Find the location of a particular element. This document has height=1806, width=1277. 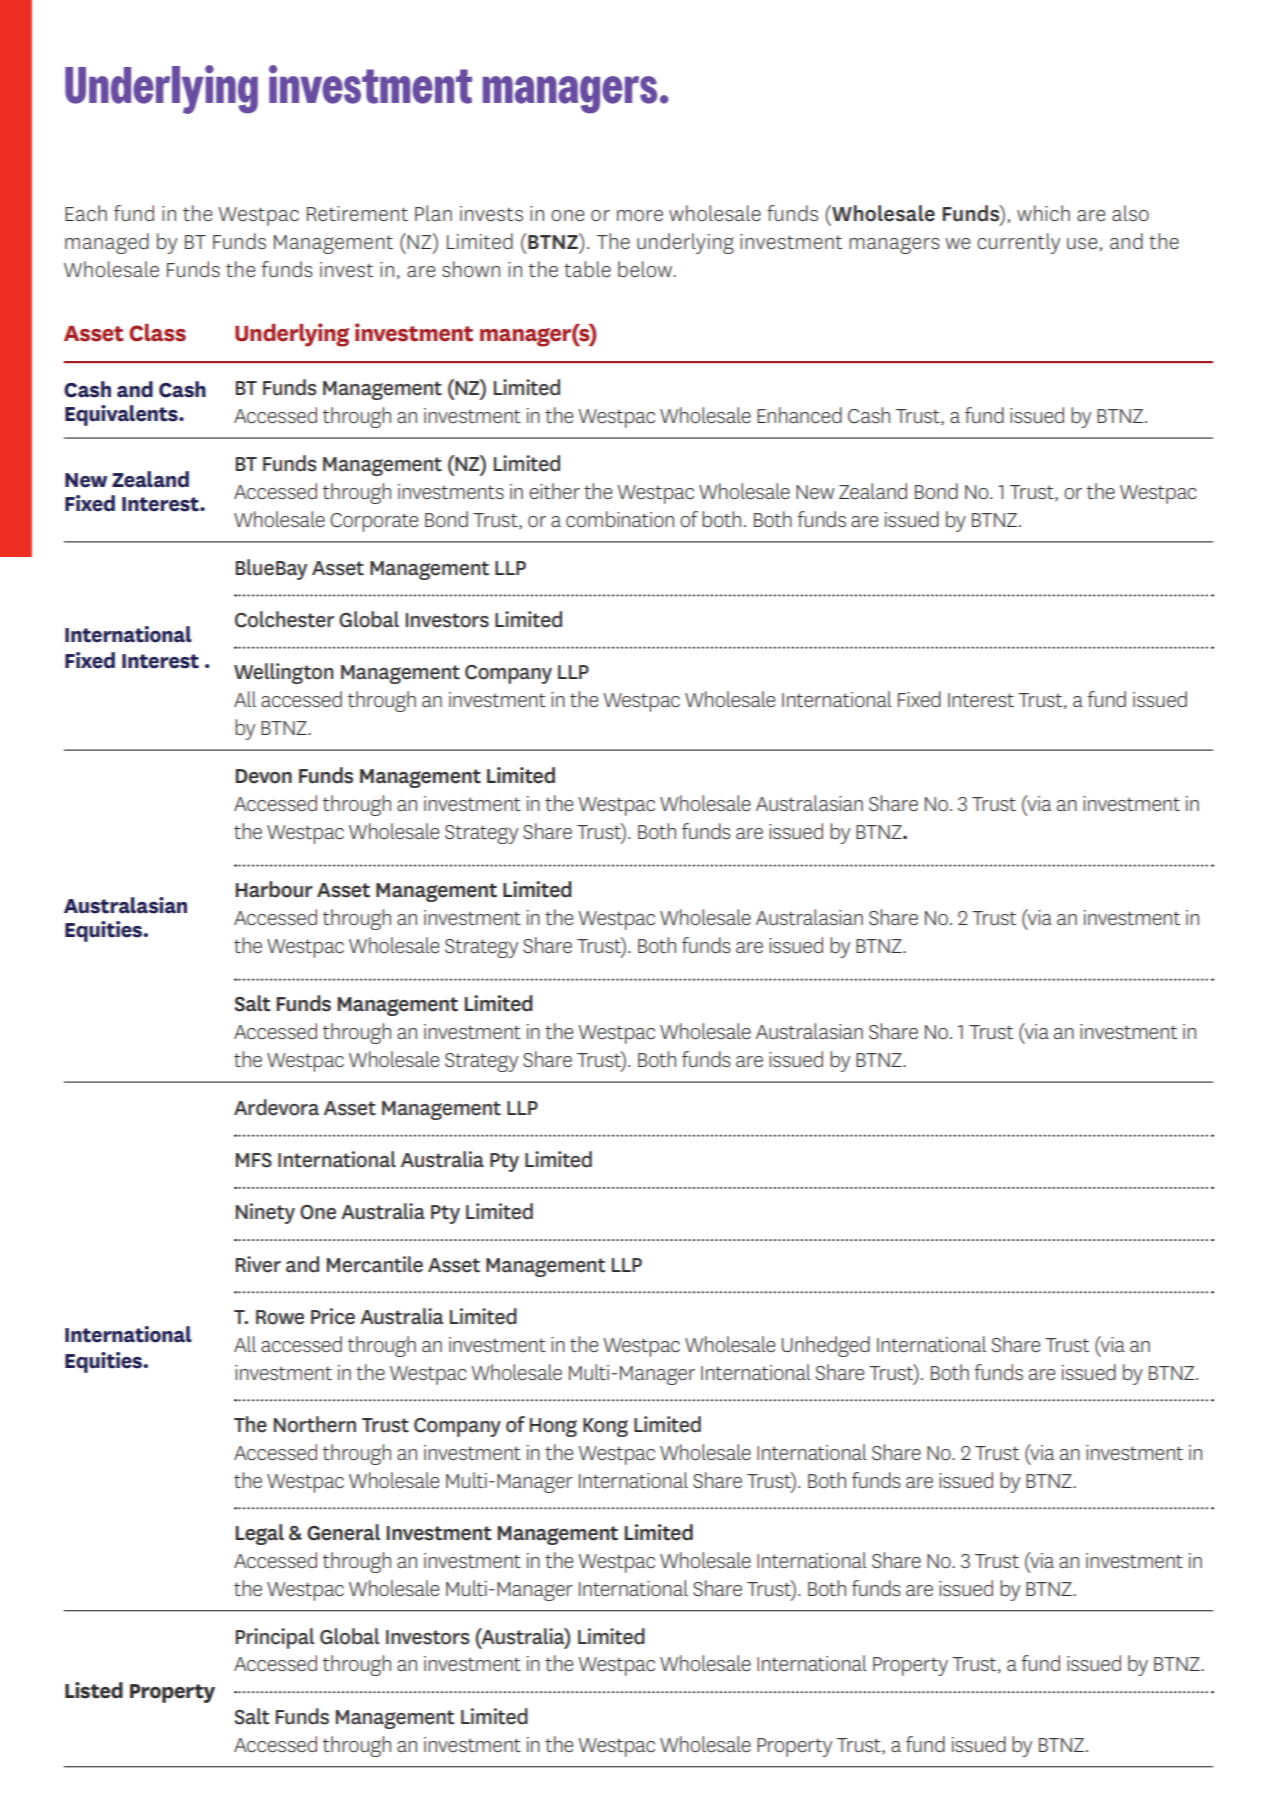

Devon is located at coordinates (264, 776).
